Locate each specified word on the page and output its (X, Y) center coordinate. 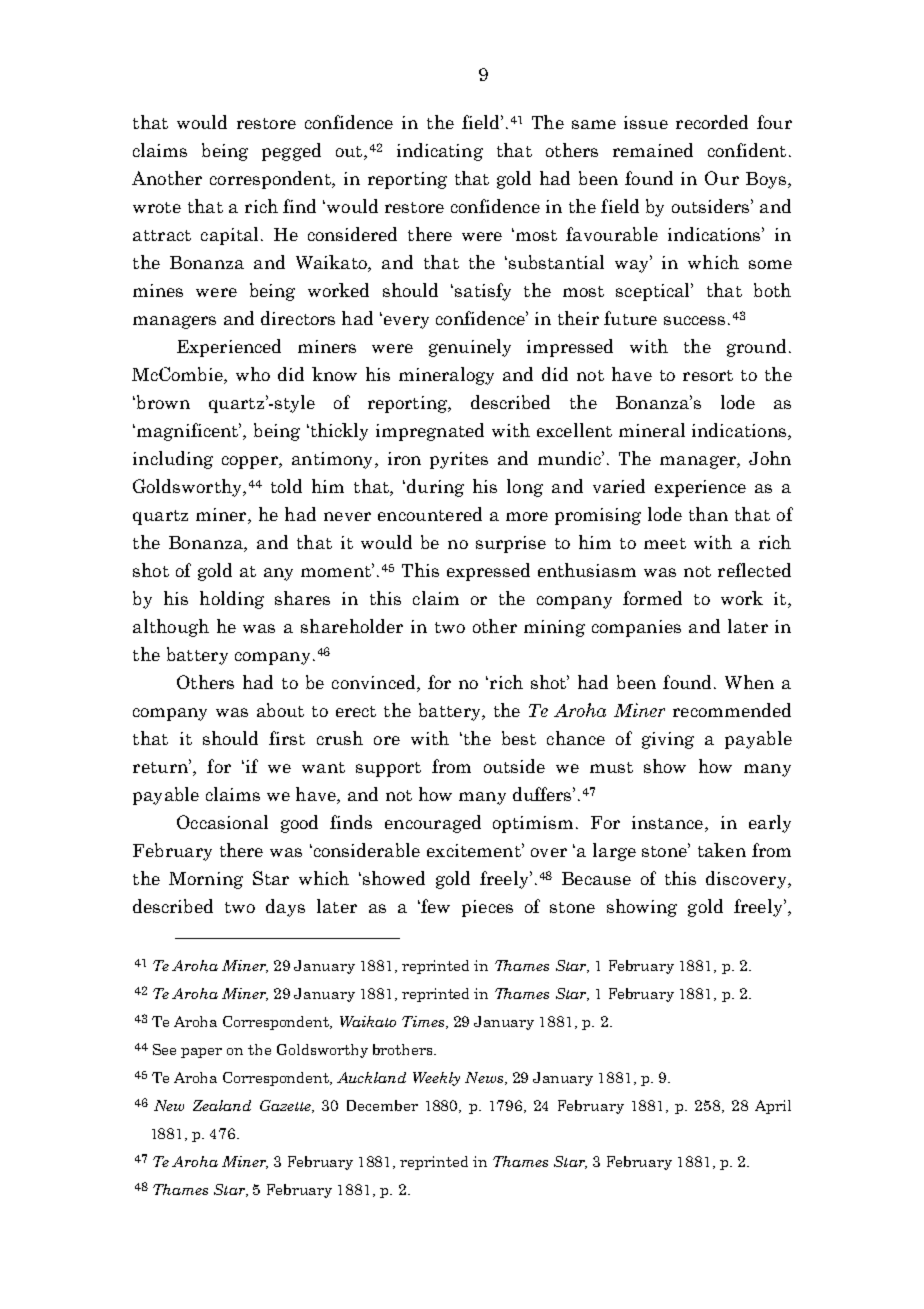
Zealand (222, 1105)
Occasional (222, 822)
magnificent (189, 432)
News (485, 1078)
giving (668, 740)
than (708, 514)
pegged (291, 152)
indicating (440, 152)
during (435, 488)
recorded (712, 122)
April (773, 1107)
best (519, 738)
